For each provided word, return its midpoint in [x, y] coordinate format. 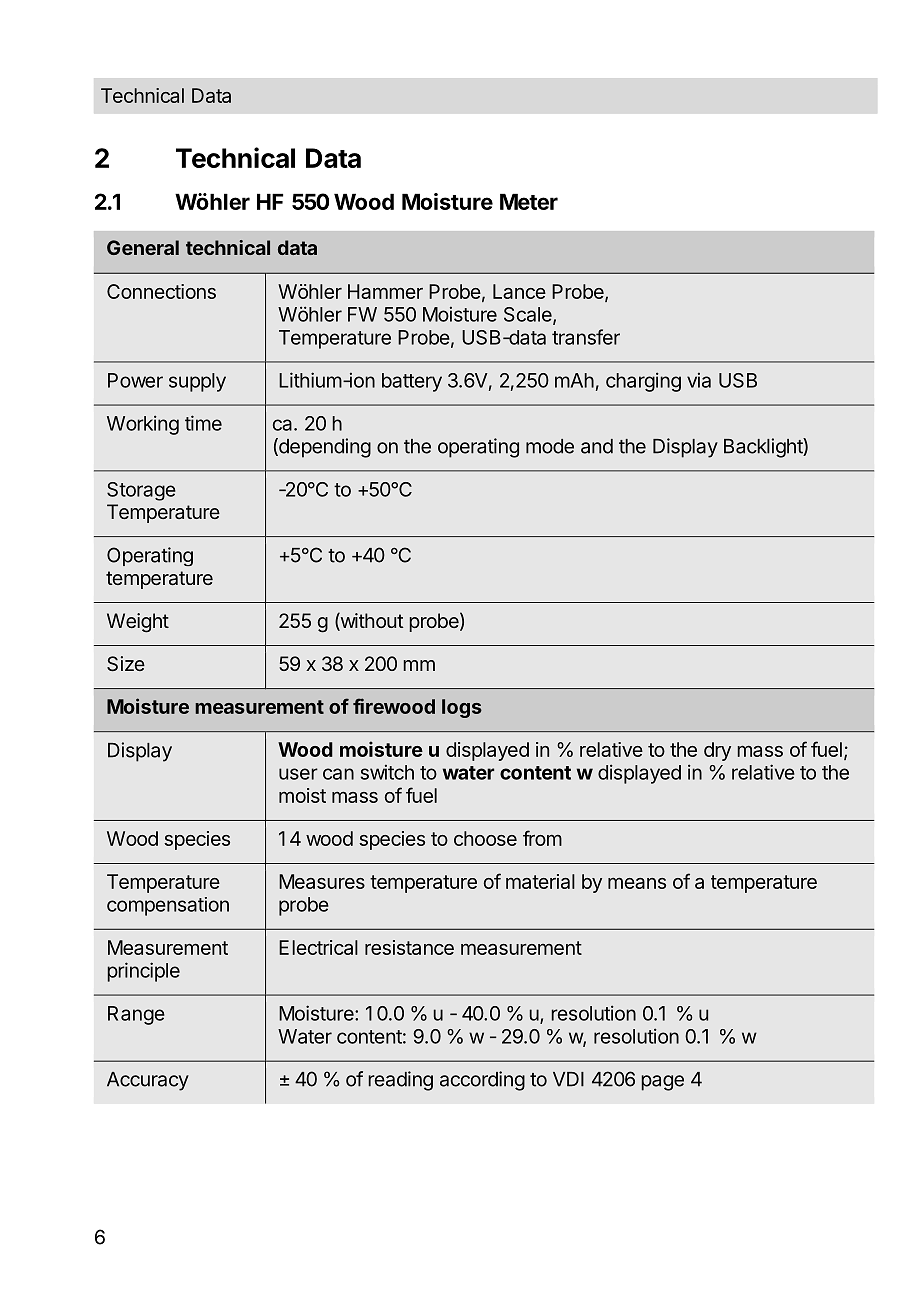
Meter [529, 201]
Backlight [764, 448]
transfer [586, 337]
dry [717, 751]
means [637, 883]
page [662, 1083]
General [143, 247]
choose [485, 838]
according [482, 1081]
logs [462, 708]
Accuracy [148, 1081]
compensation [168, 906]
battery [412, 382]
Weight [138, 623]
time [203, 423]
